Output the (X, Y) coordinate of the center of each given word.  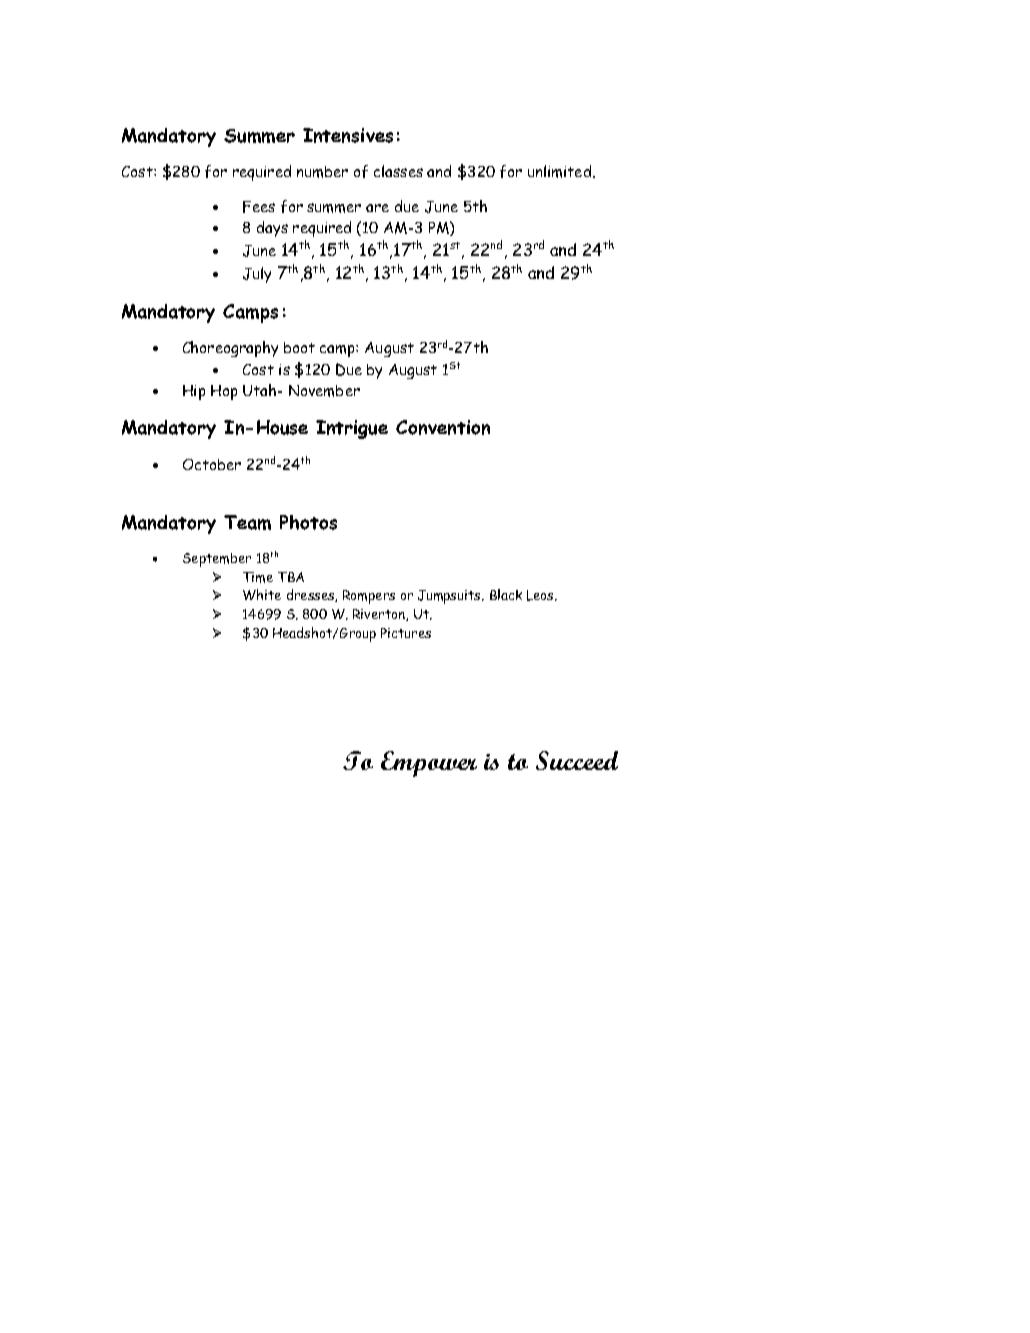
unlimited (559, 171)
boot (299, 347)
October (212, 464)
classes (398, 171)
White (262, 594)
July (257, 275)
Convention (443, 427)
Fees (259, 207)
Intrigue (352, 429)
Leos (541, 595)
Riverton (380, 615)
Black (506, 594)
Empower (429, 764)
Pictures (406, 633)
